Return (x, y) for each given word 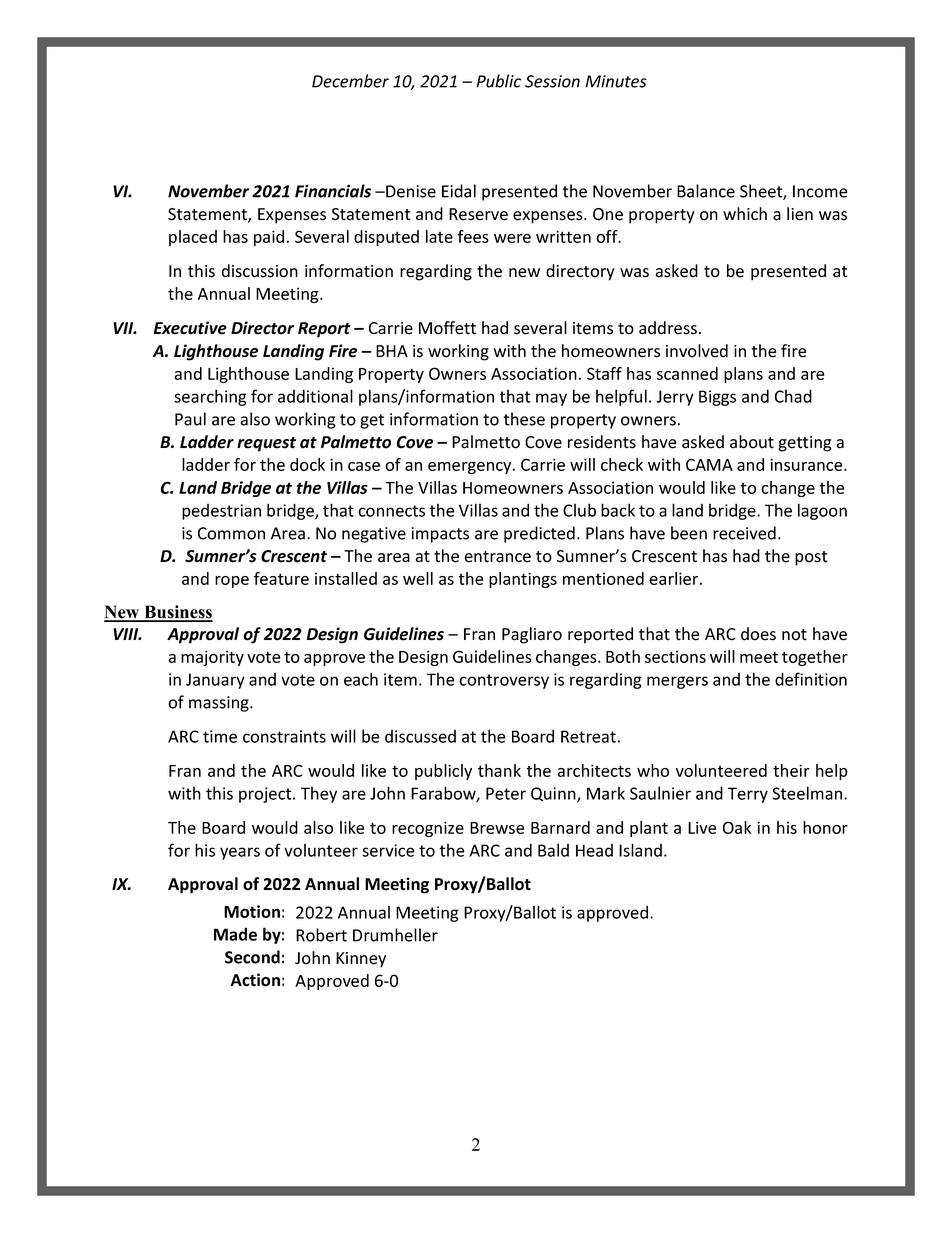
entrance (497, 557)
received (744, 533)
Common (231, 533)
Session (552, 81)
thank (499, 770)
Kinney (361, 960)
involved (697, 351)
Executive (190, 328)
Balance (706, 191)
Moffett (447, 328)
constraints (284, 736)
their (791, 770)
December (350, 81)
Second (252, 957)
